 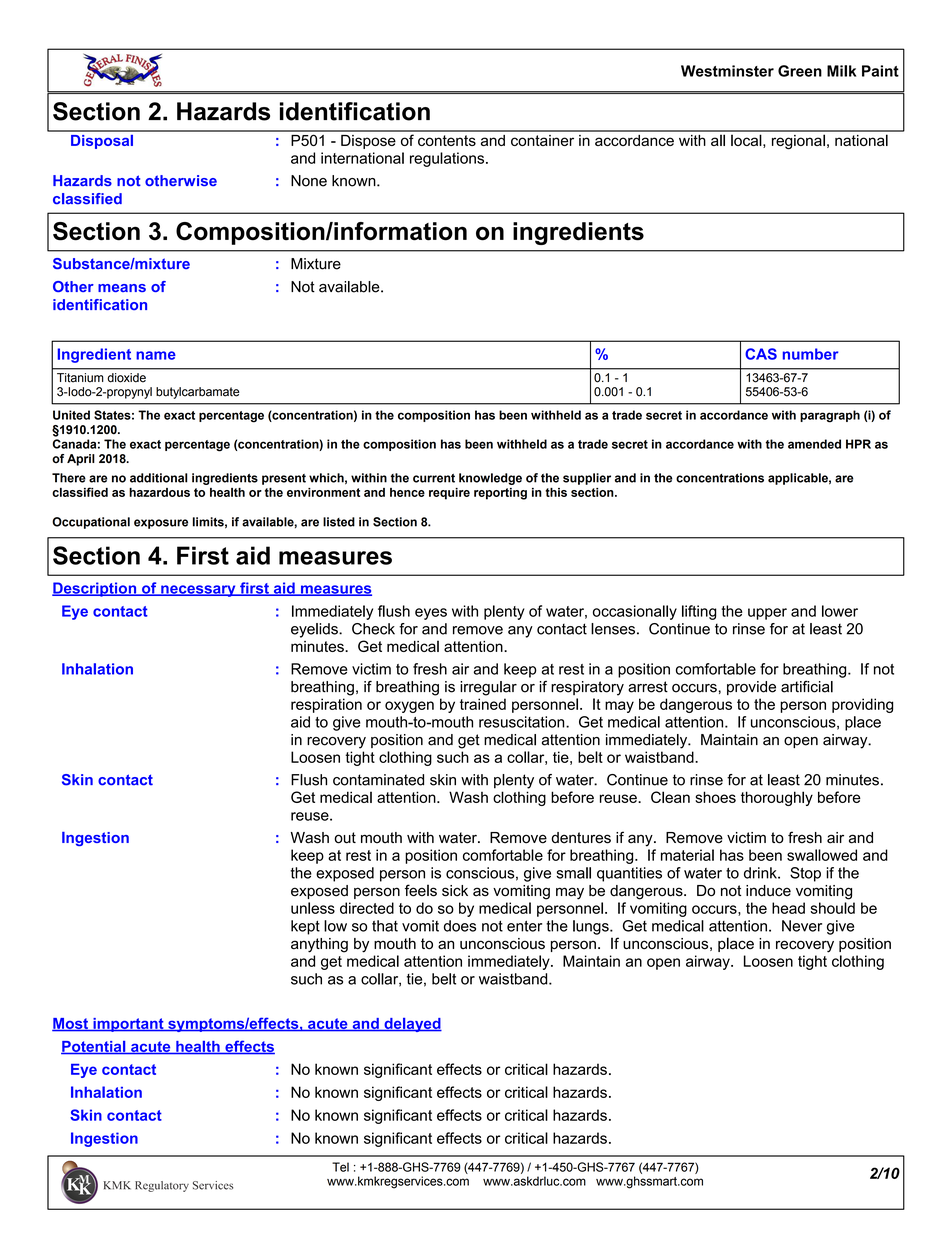 I want to click on contaminated, so click(x=378, y=780).
